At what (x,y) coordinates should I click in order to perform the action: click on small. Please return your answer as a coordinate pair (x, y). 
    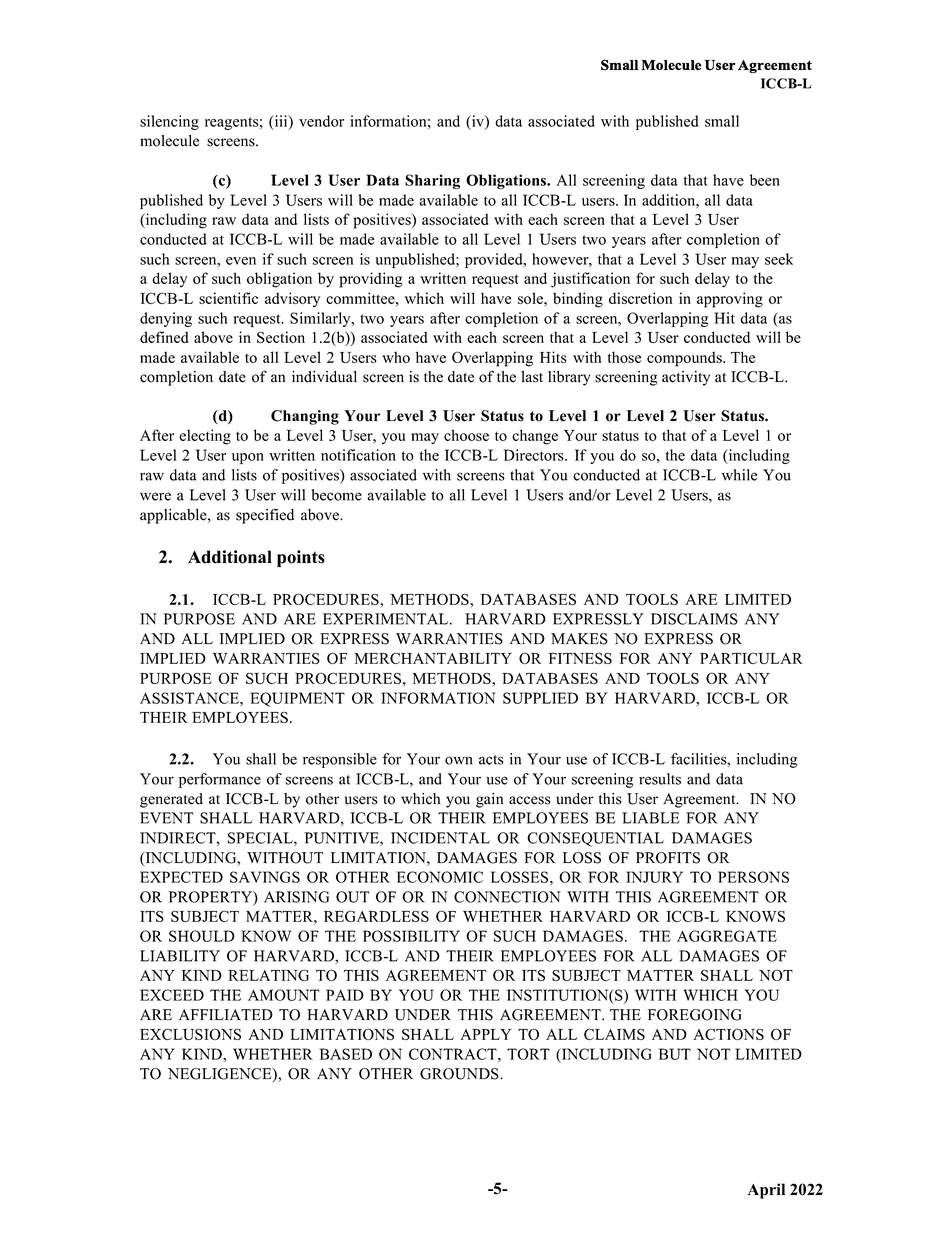
    Looking at the image, I should click on (722, 121).
